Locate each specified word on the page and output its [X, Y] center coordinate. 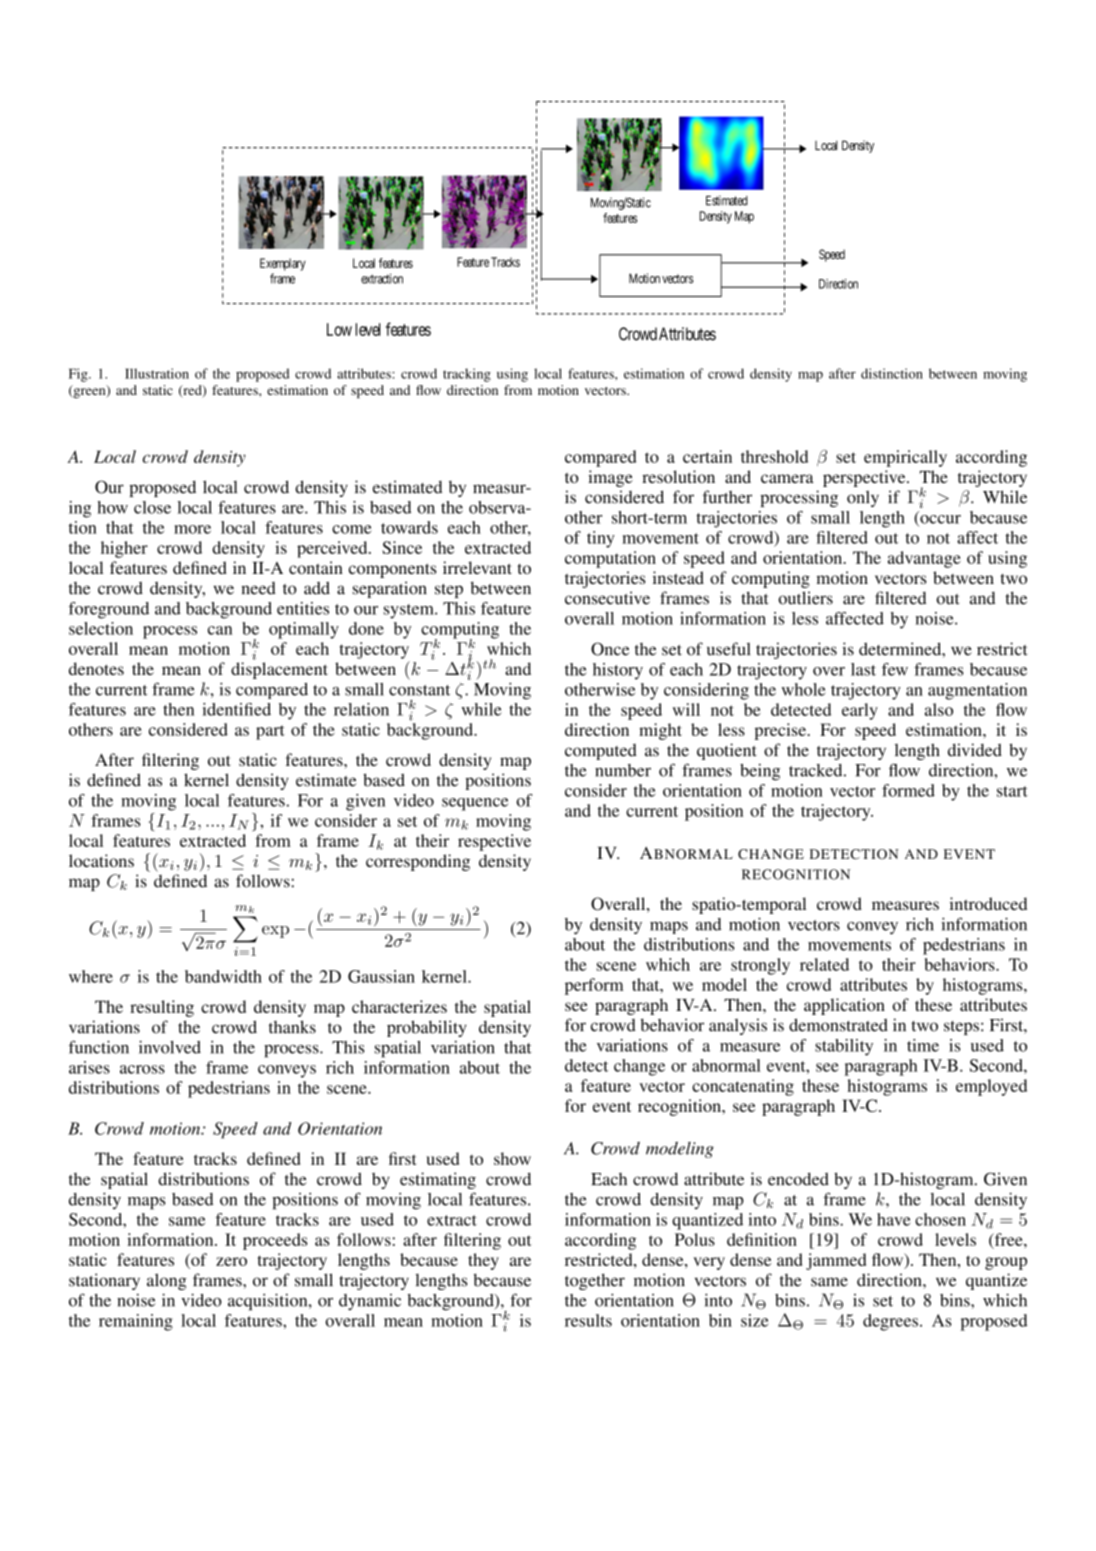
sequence [475, 804]
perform [594, 986]
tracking [467, 375]
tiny [601, 539]
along [167, 1281]
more [192, 529]
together [595, 1281]
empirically [905, 458]
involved [170, 1047]
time [923, 1045]
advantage [924, 559]
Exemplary [283, 264]
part [270, 732]
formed [908, 790]
